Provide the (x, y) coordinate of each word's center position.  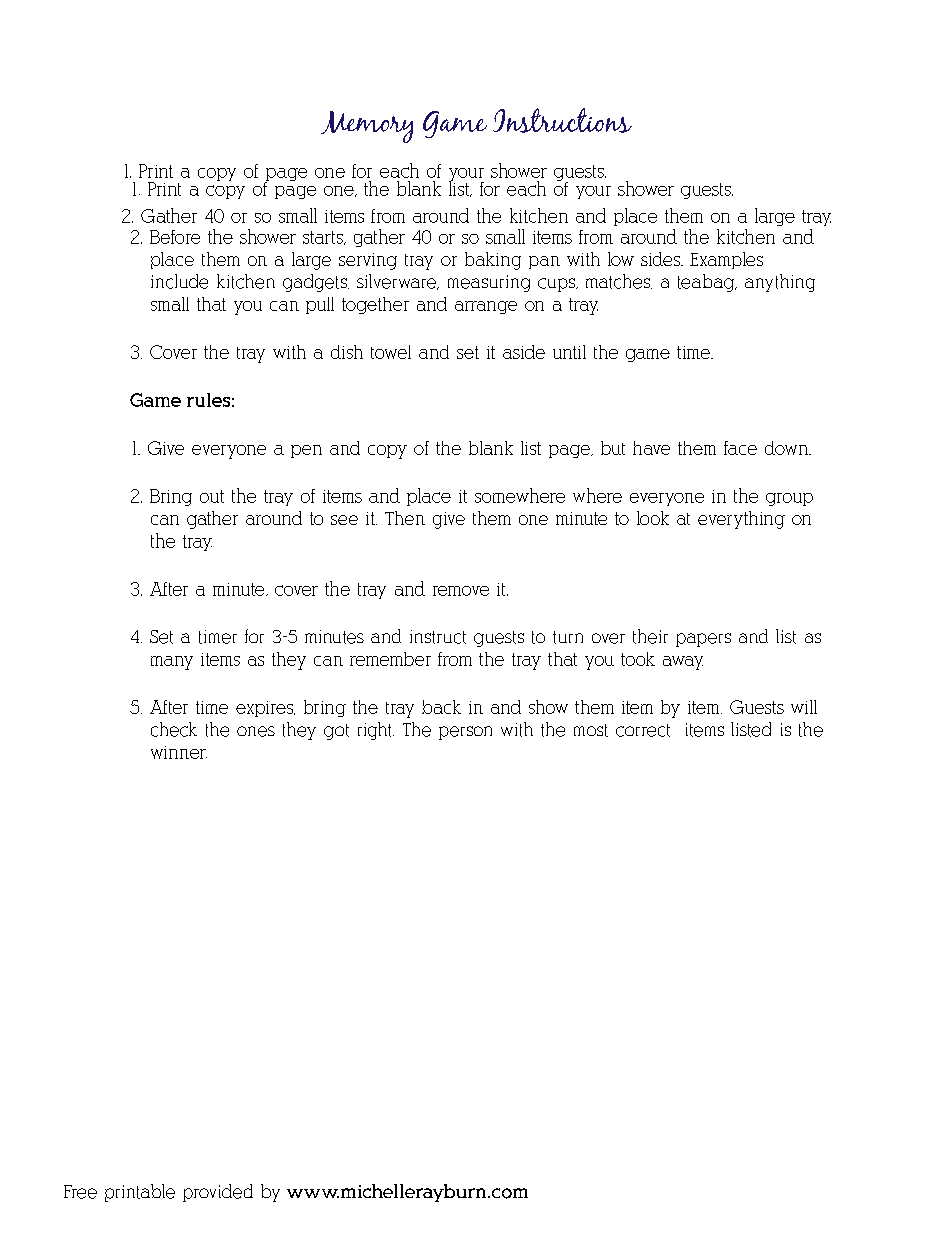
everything (741, 520)
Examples (726, 260)
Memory (367, 127)
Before (175, 237)
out (212, 496)
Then (405, 518)
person (465, 733)
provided (218, 1193)
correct (643, 730)
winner (179, 752)
